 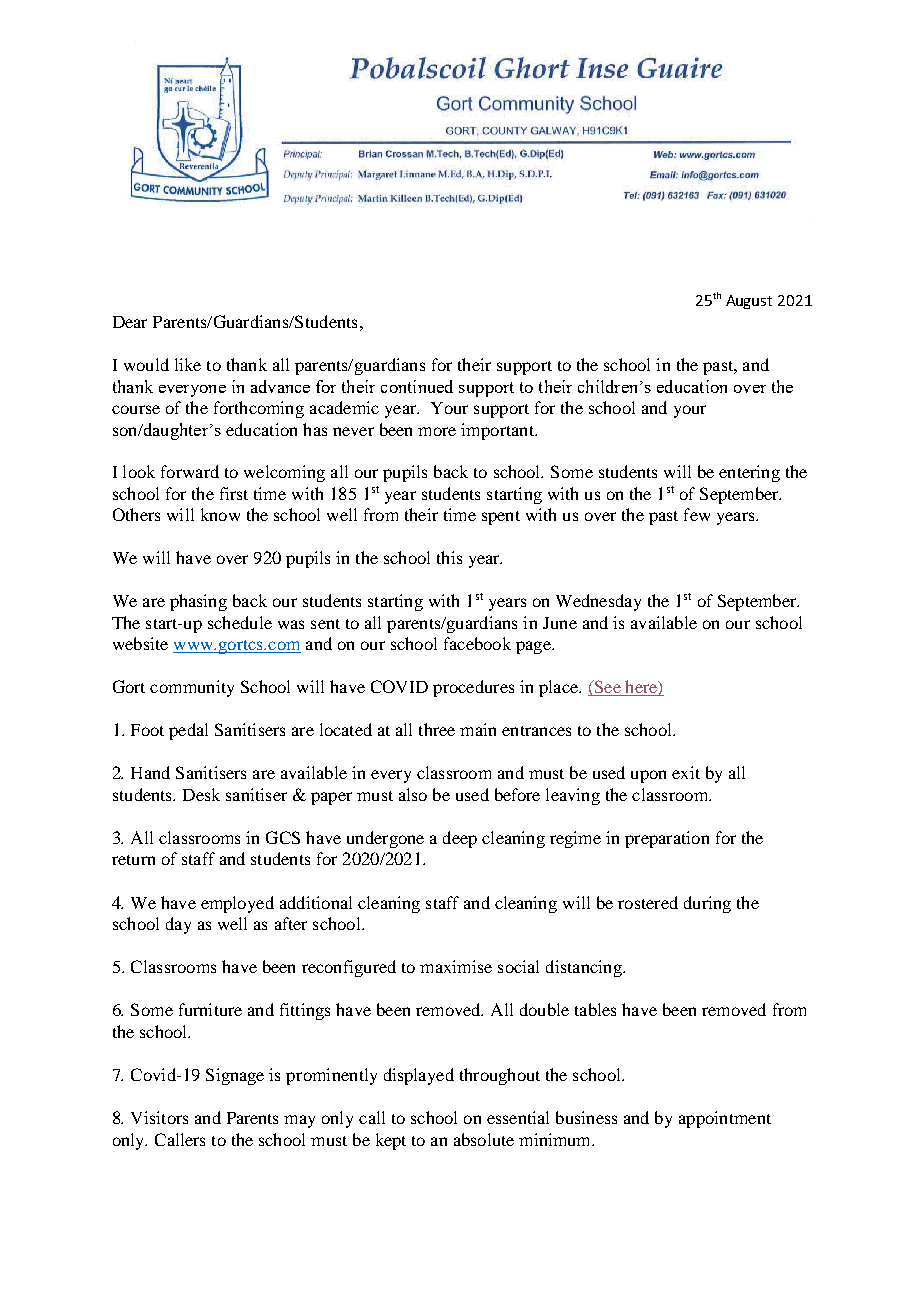 What do you see at coordinates (220, 514) in the image?
I see `know` at bounding box center [220, 514].
